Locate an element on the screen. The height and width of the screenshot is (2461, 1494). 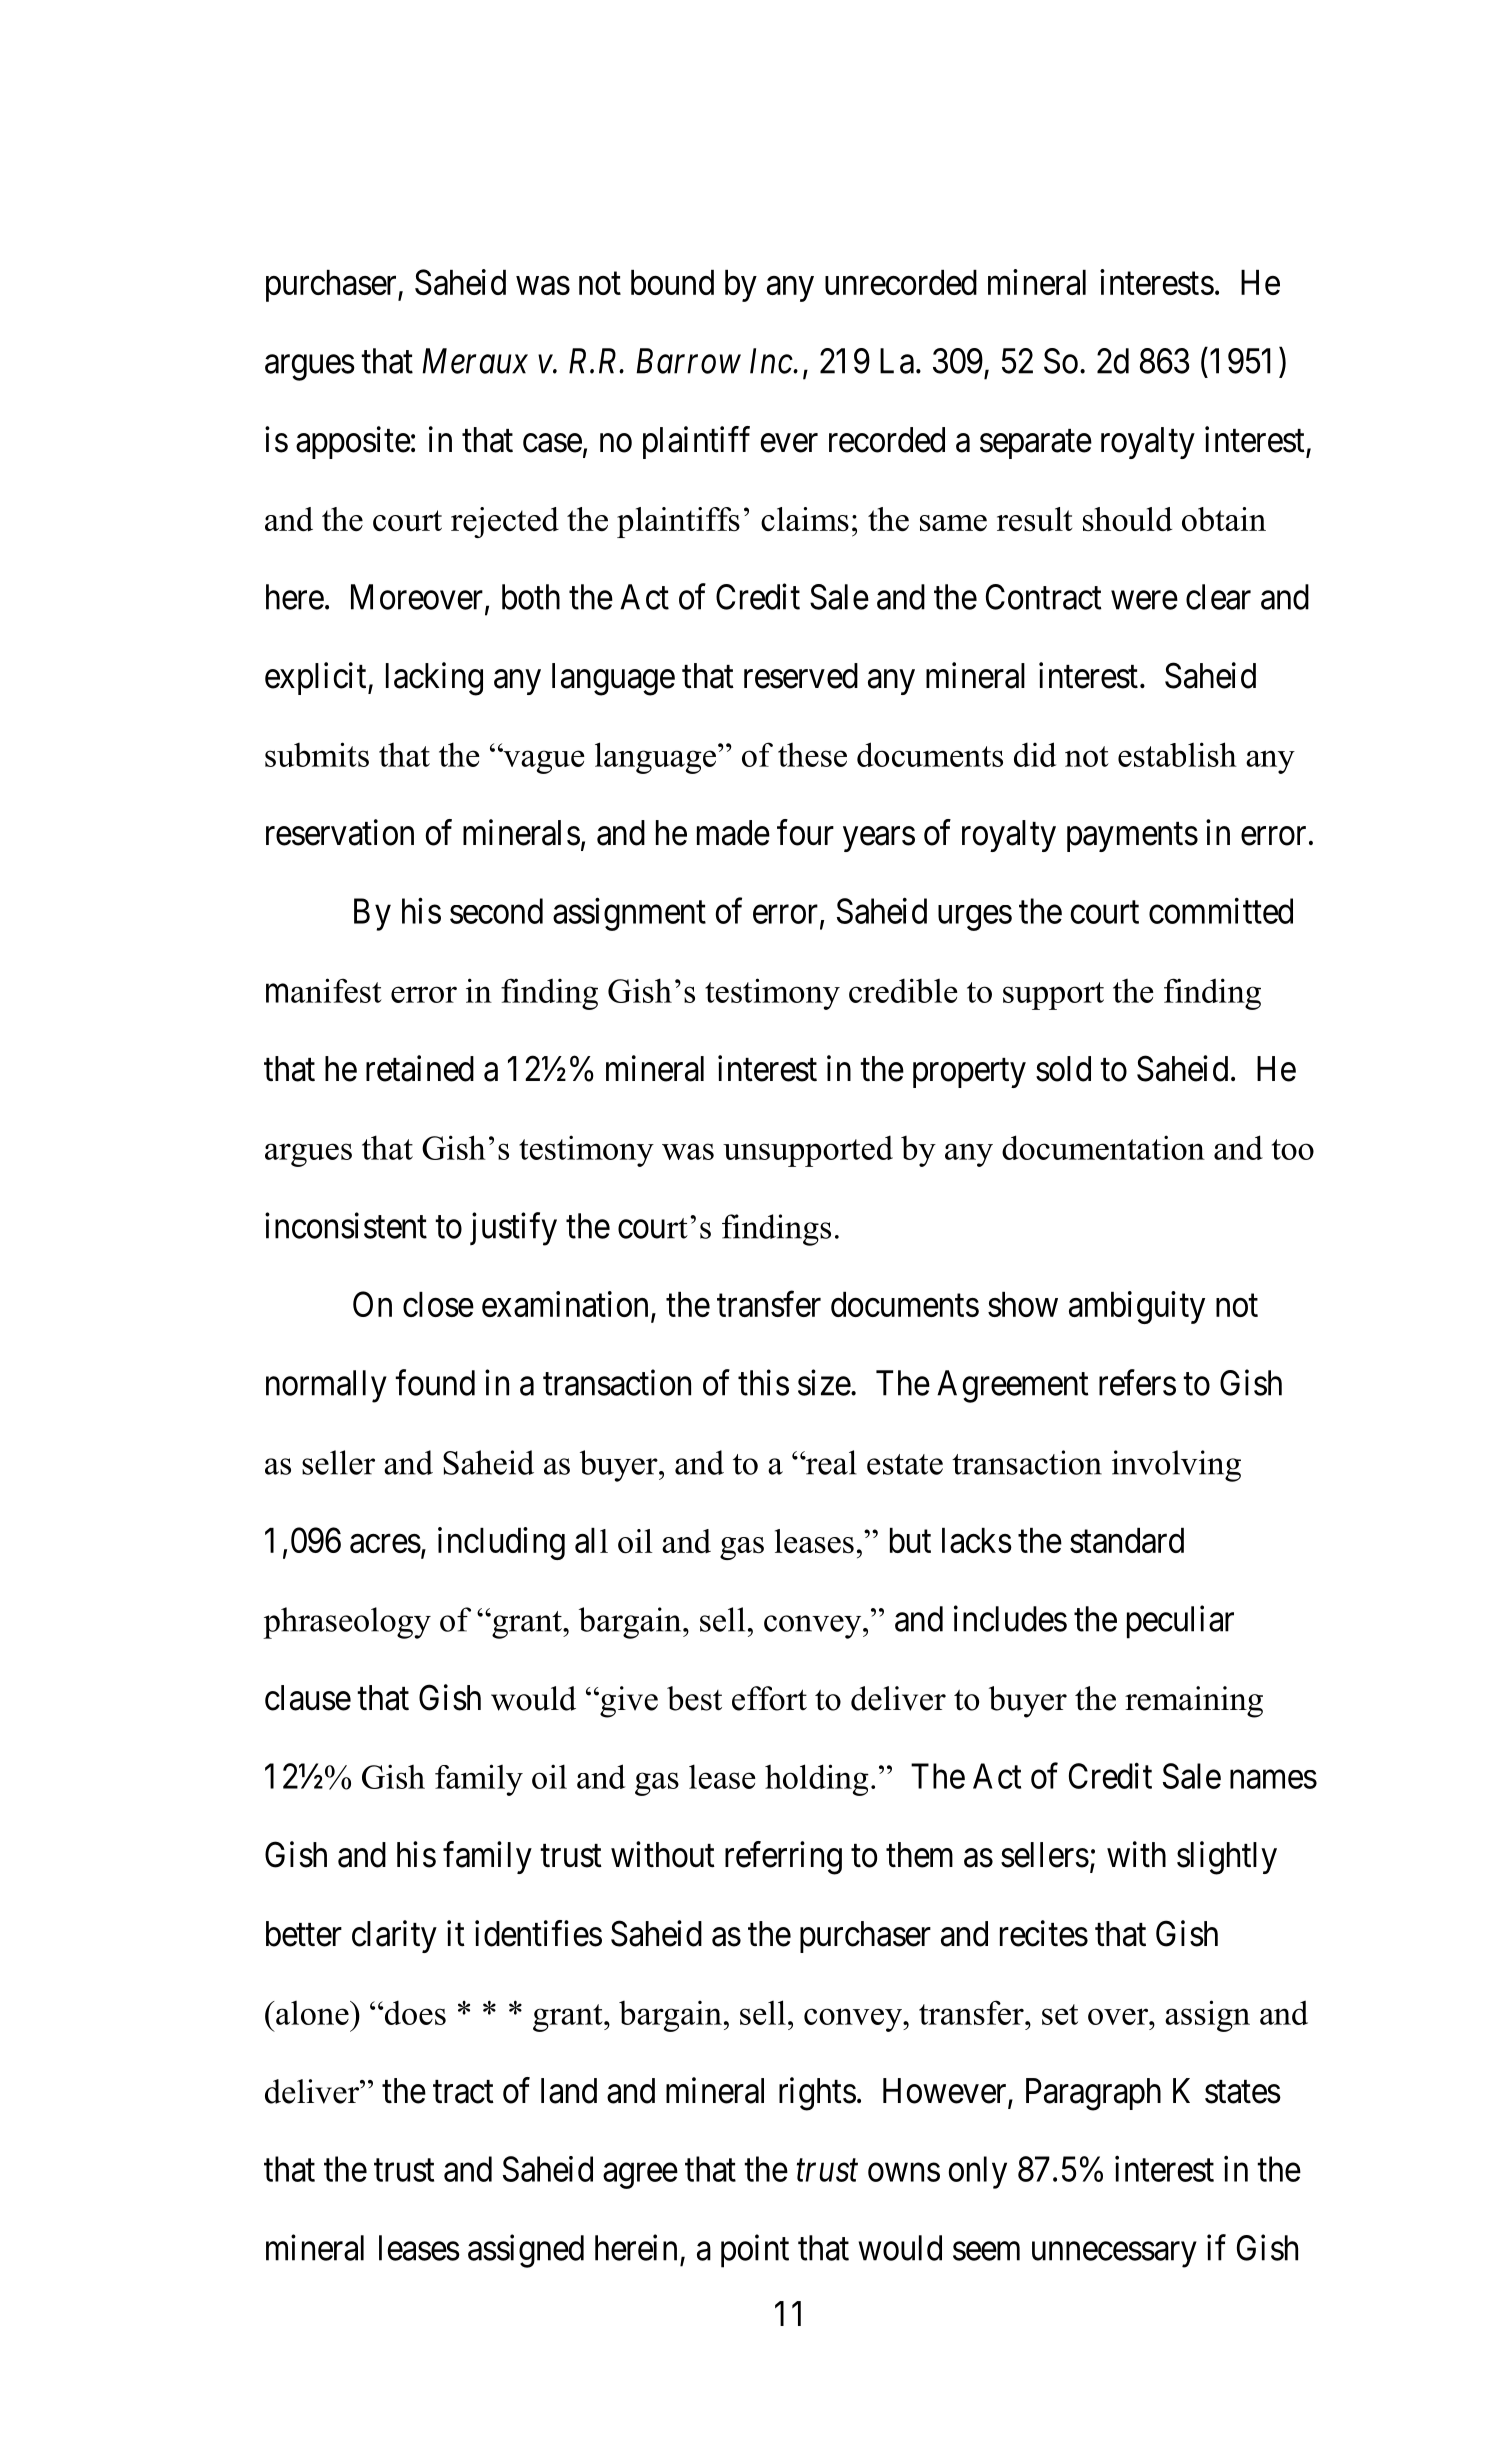
ambiguity is located at coordinates (1137, 1307).
